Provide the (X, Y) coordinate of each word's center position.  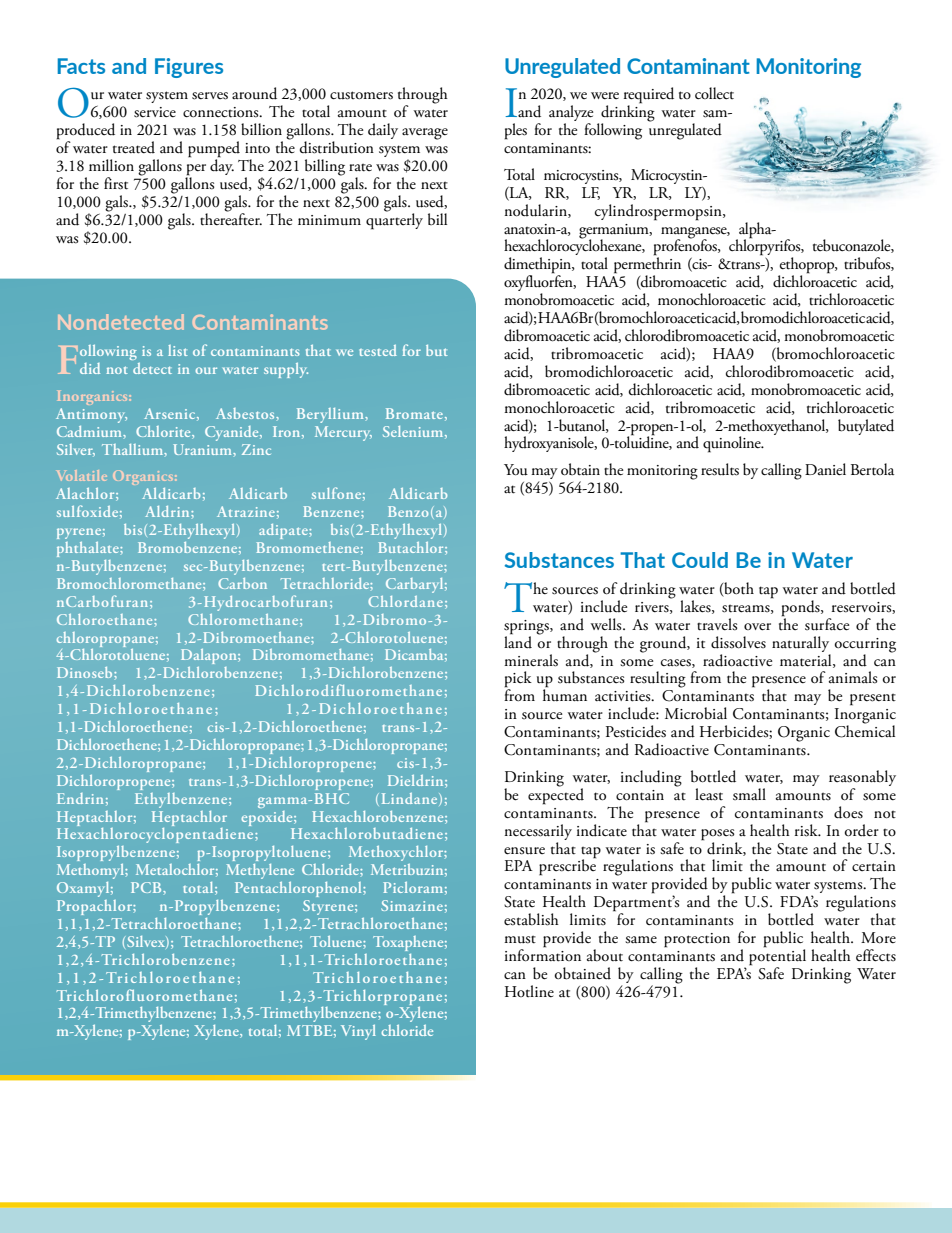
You (516, 470)
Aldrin (168, 511)
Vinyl (358, 1032)
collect (714, 93)
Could (700, 560)
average (425, 134)
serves (210, 96)
